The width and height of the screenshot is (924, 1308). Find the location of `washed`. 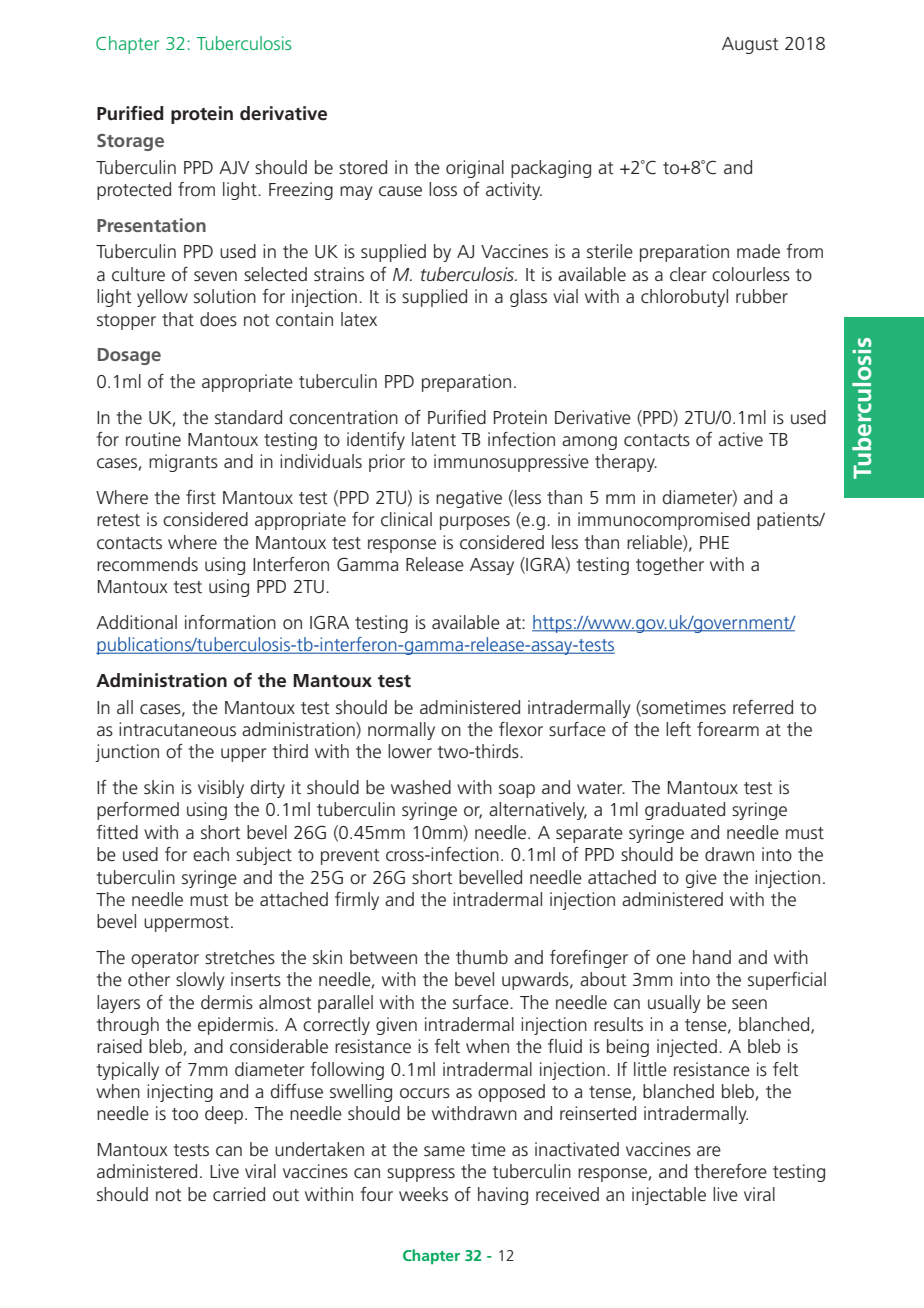

washed is located at coordinates (421, 787).
